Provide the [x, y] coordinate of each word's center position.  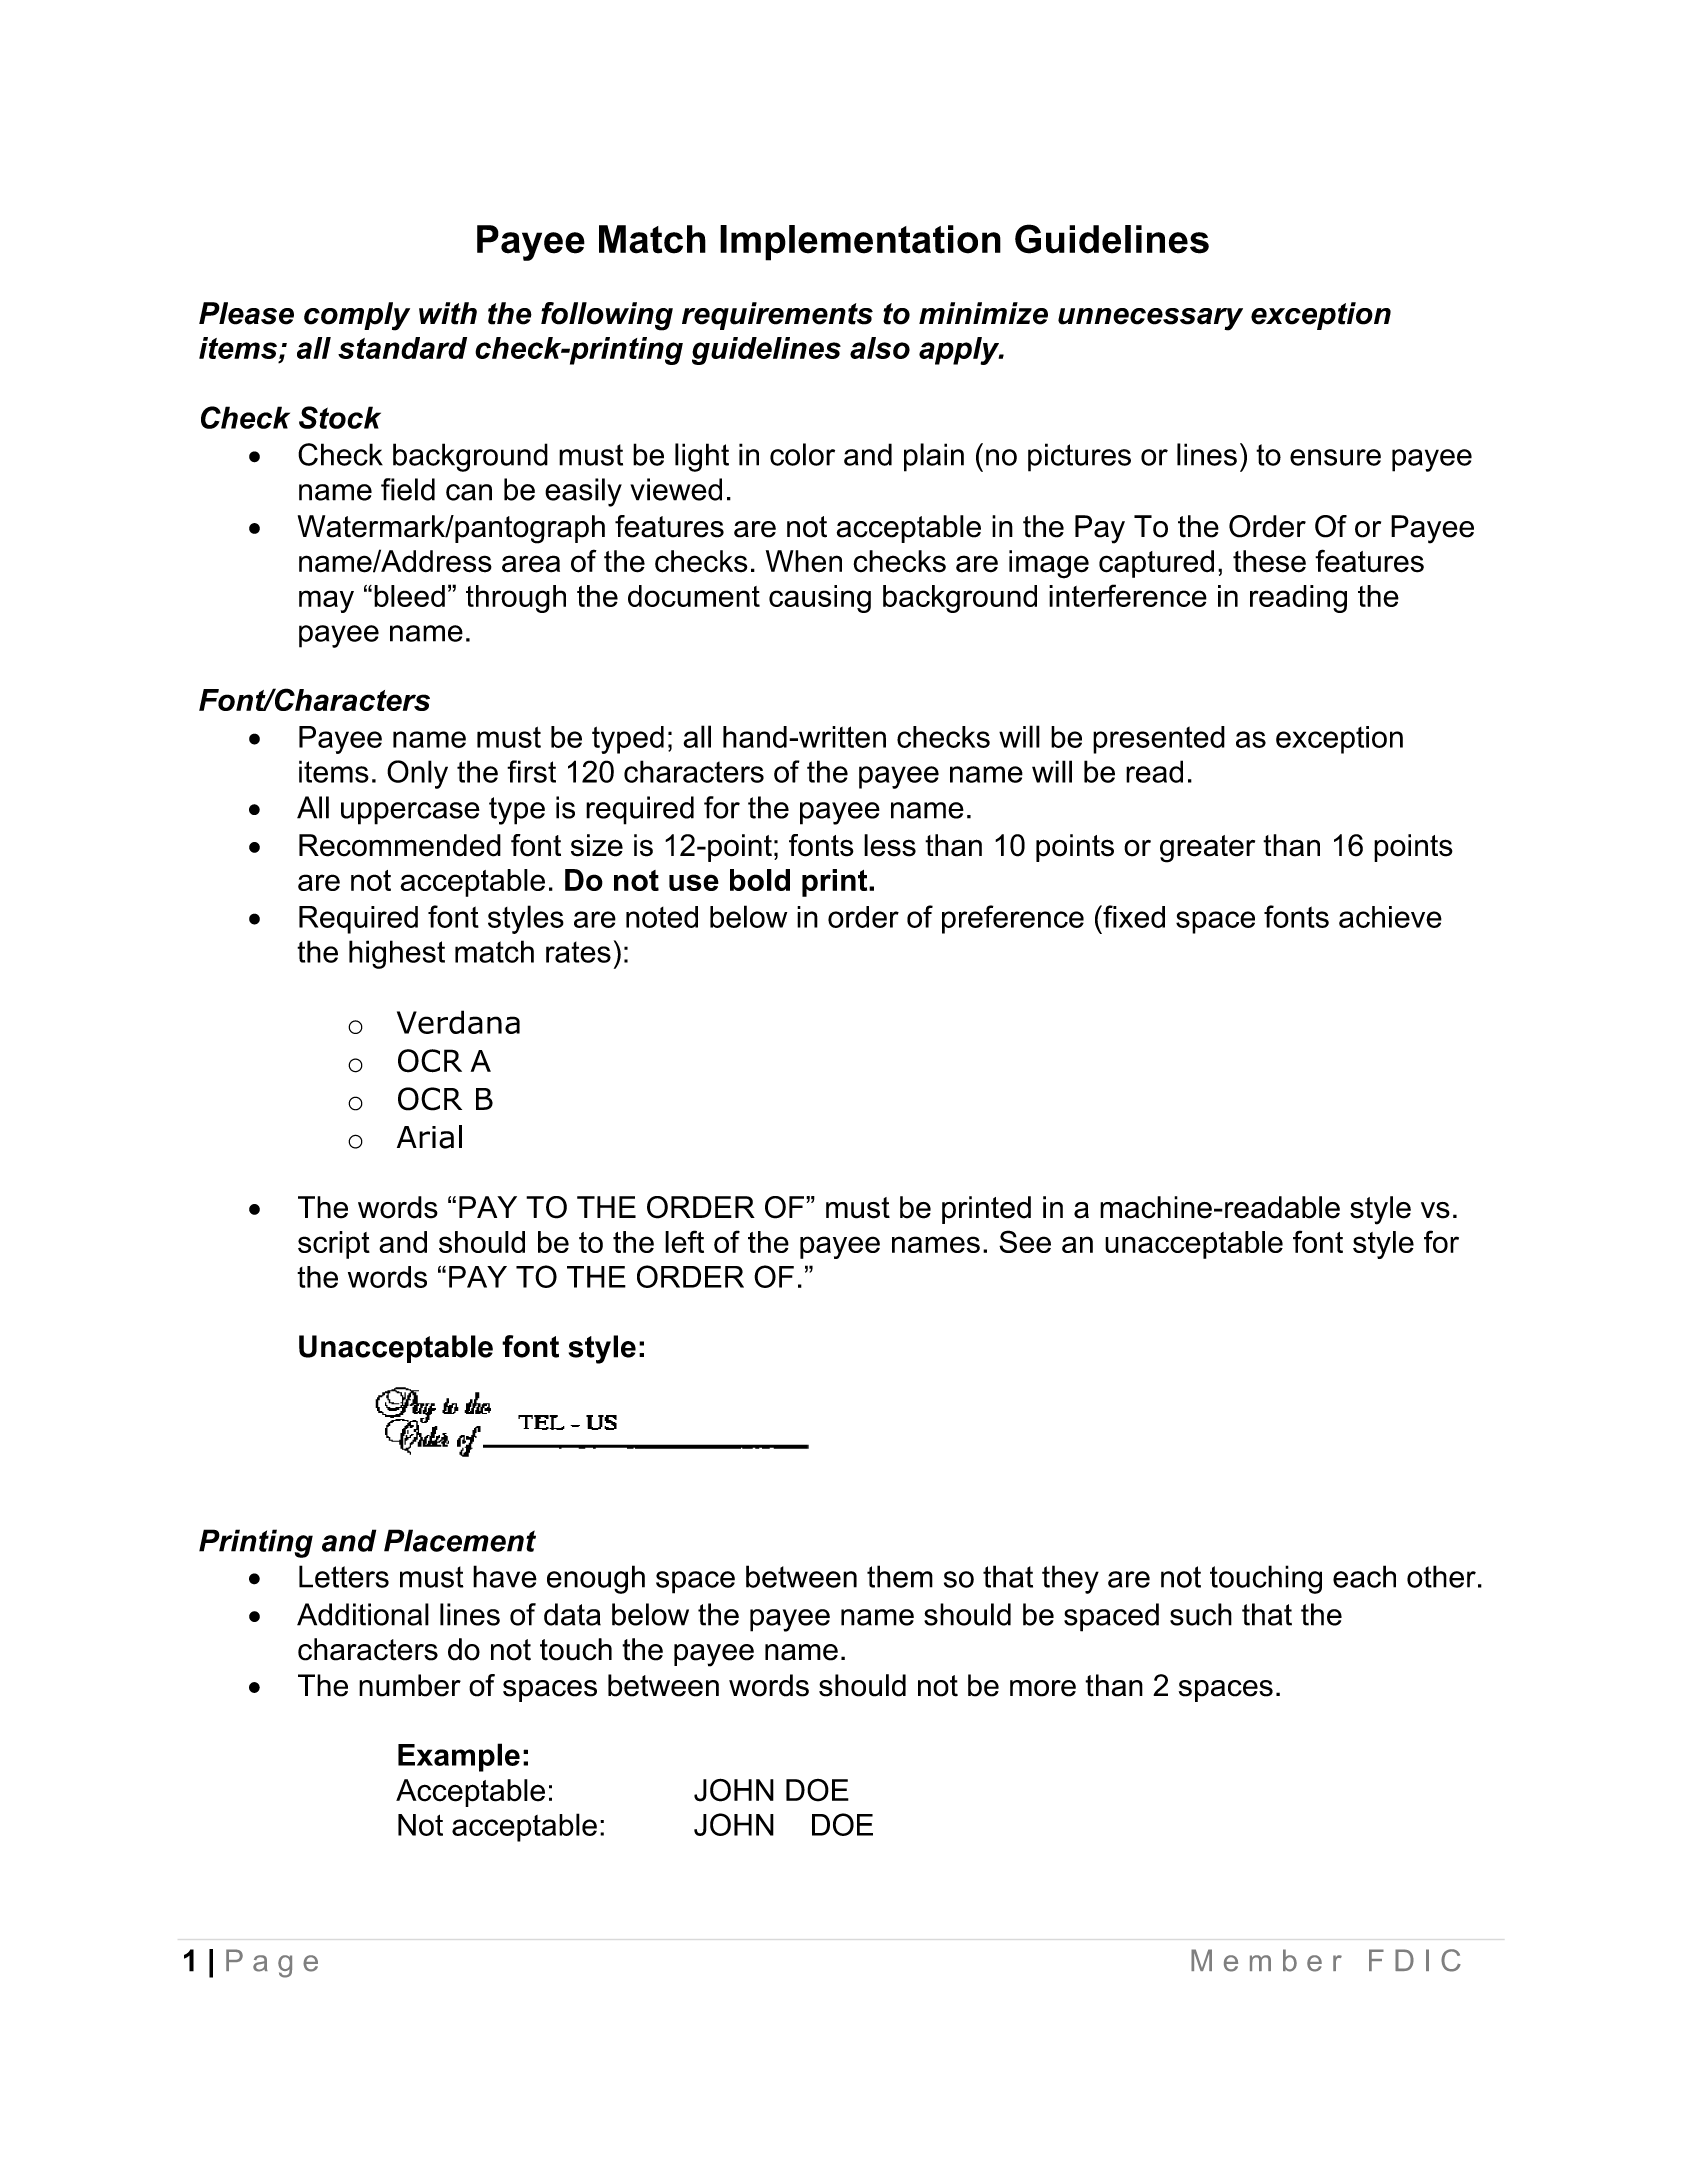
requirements [777, 316]
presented [1159, 740]
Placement [460, 1540]
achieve [1390, 917]
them [900, 1576]
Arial [429, 1137]
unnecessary [1150, 319]
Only [417, 774]
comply [357, 316]
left [684, 1241]
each [1364, 1576]
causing [820, 599]
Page [272, 1963]
